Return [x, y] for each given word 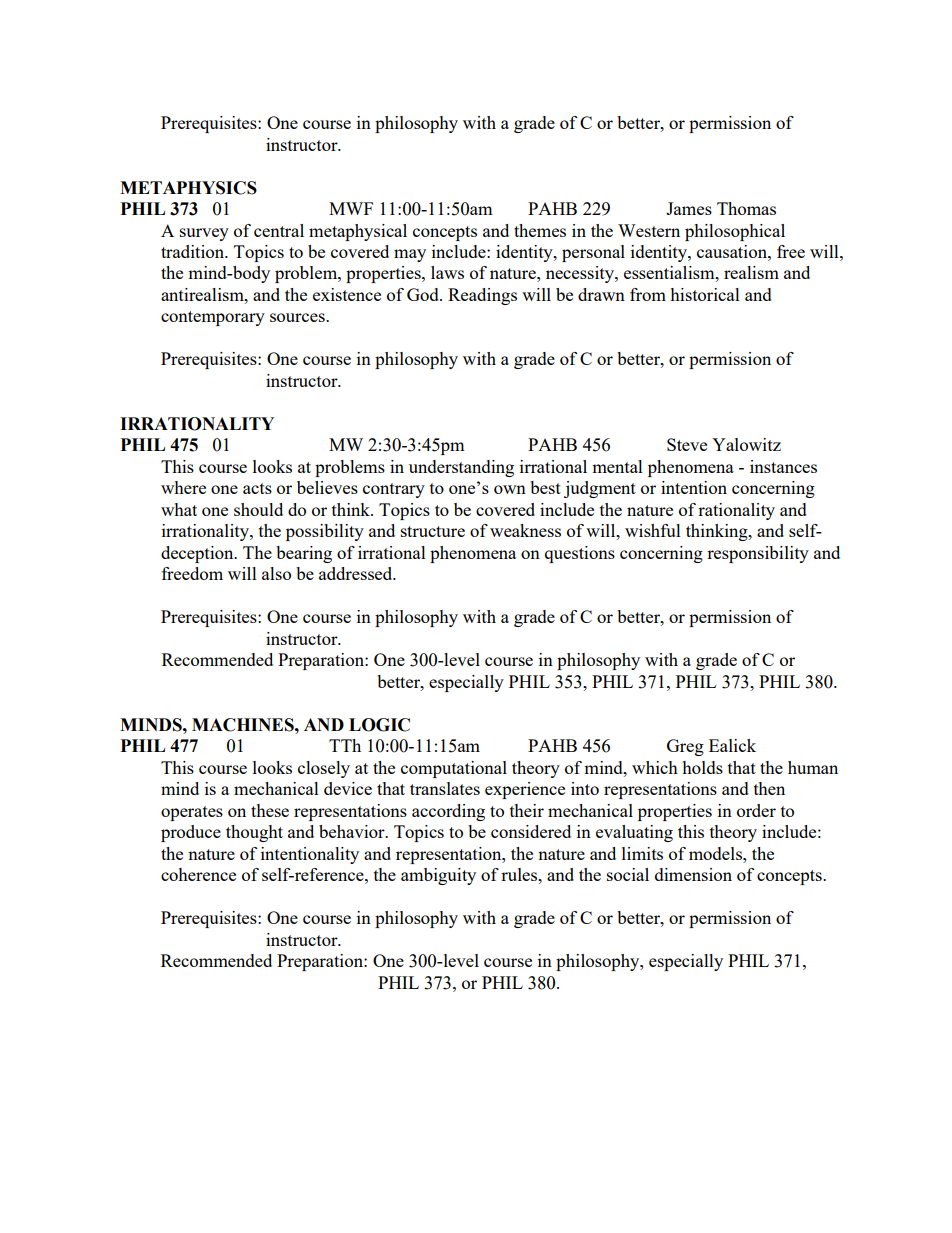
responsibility [758, 554]
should [258, 509]
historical [705, 294]
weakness [525, 530]
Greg [685, 747]
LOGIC [379, 725]
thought [254, 833]
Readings [482, 296]
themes [540, 230]
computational [454, 769]
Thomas [746, 208]
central [279, 230]
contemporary [213, 318]
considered [531, 831]
